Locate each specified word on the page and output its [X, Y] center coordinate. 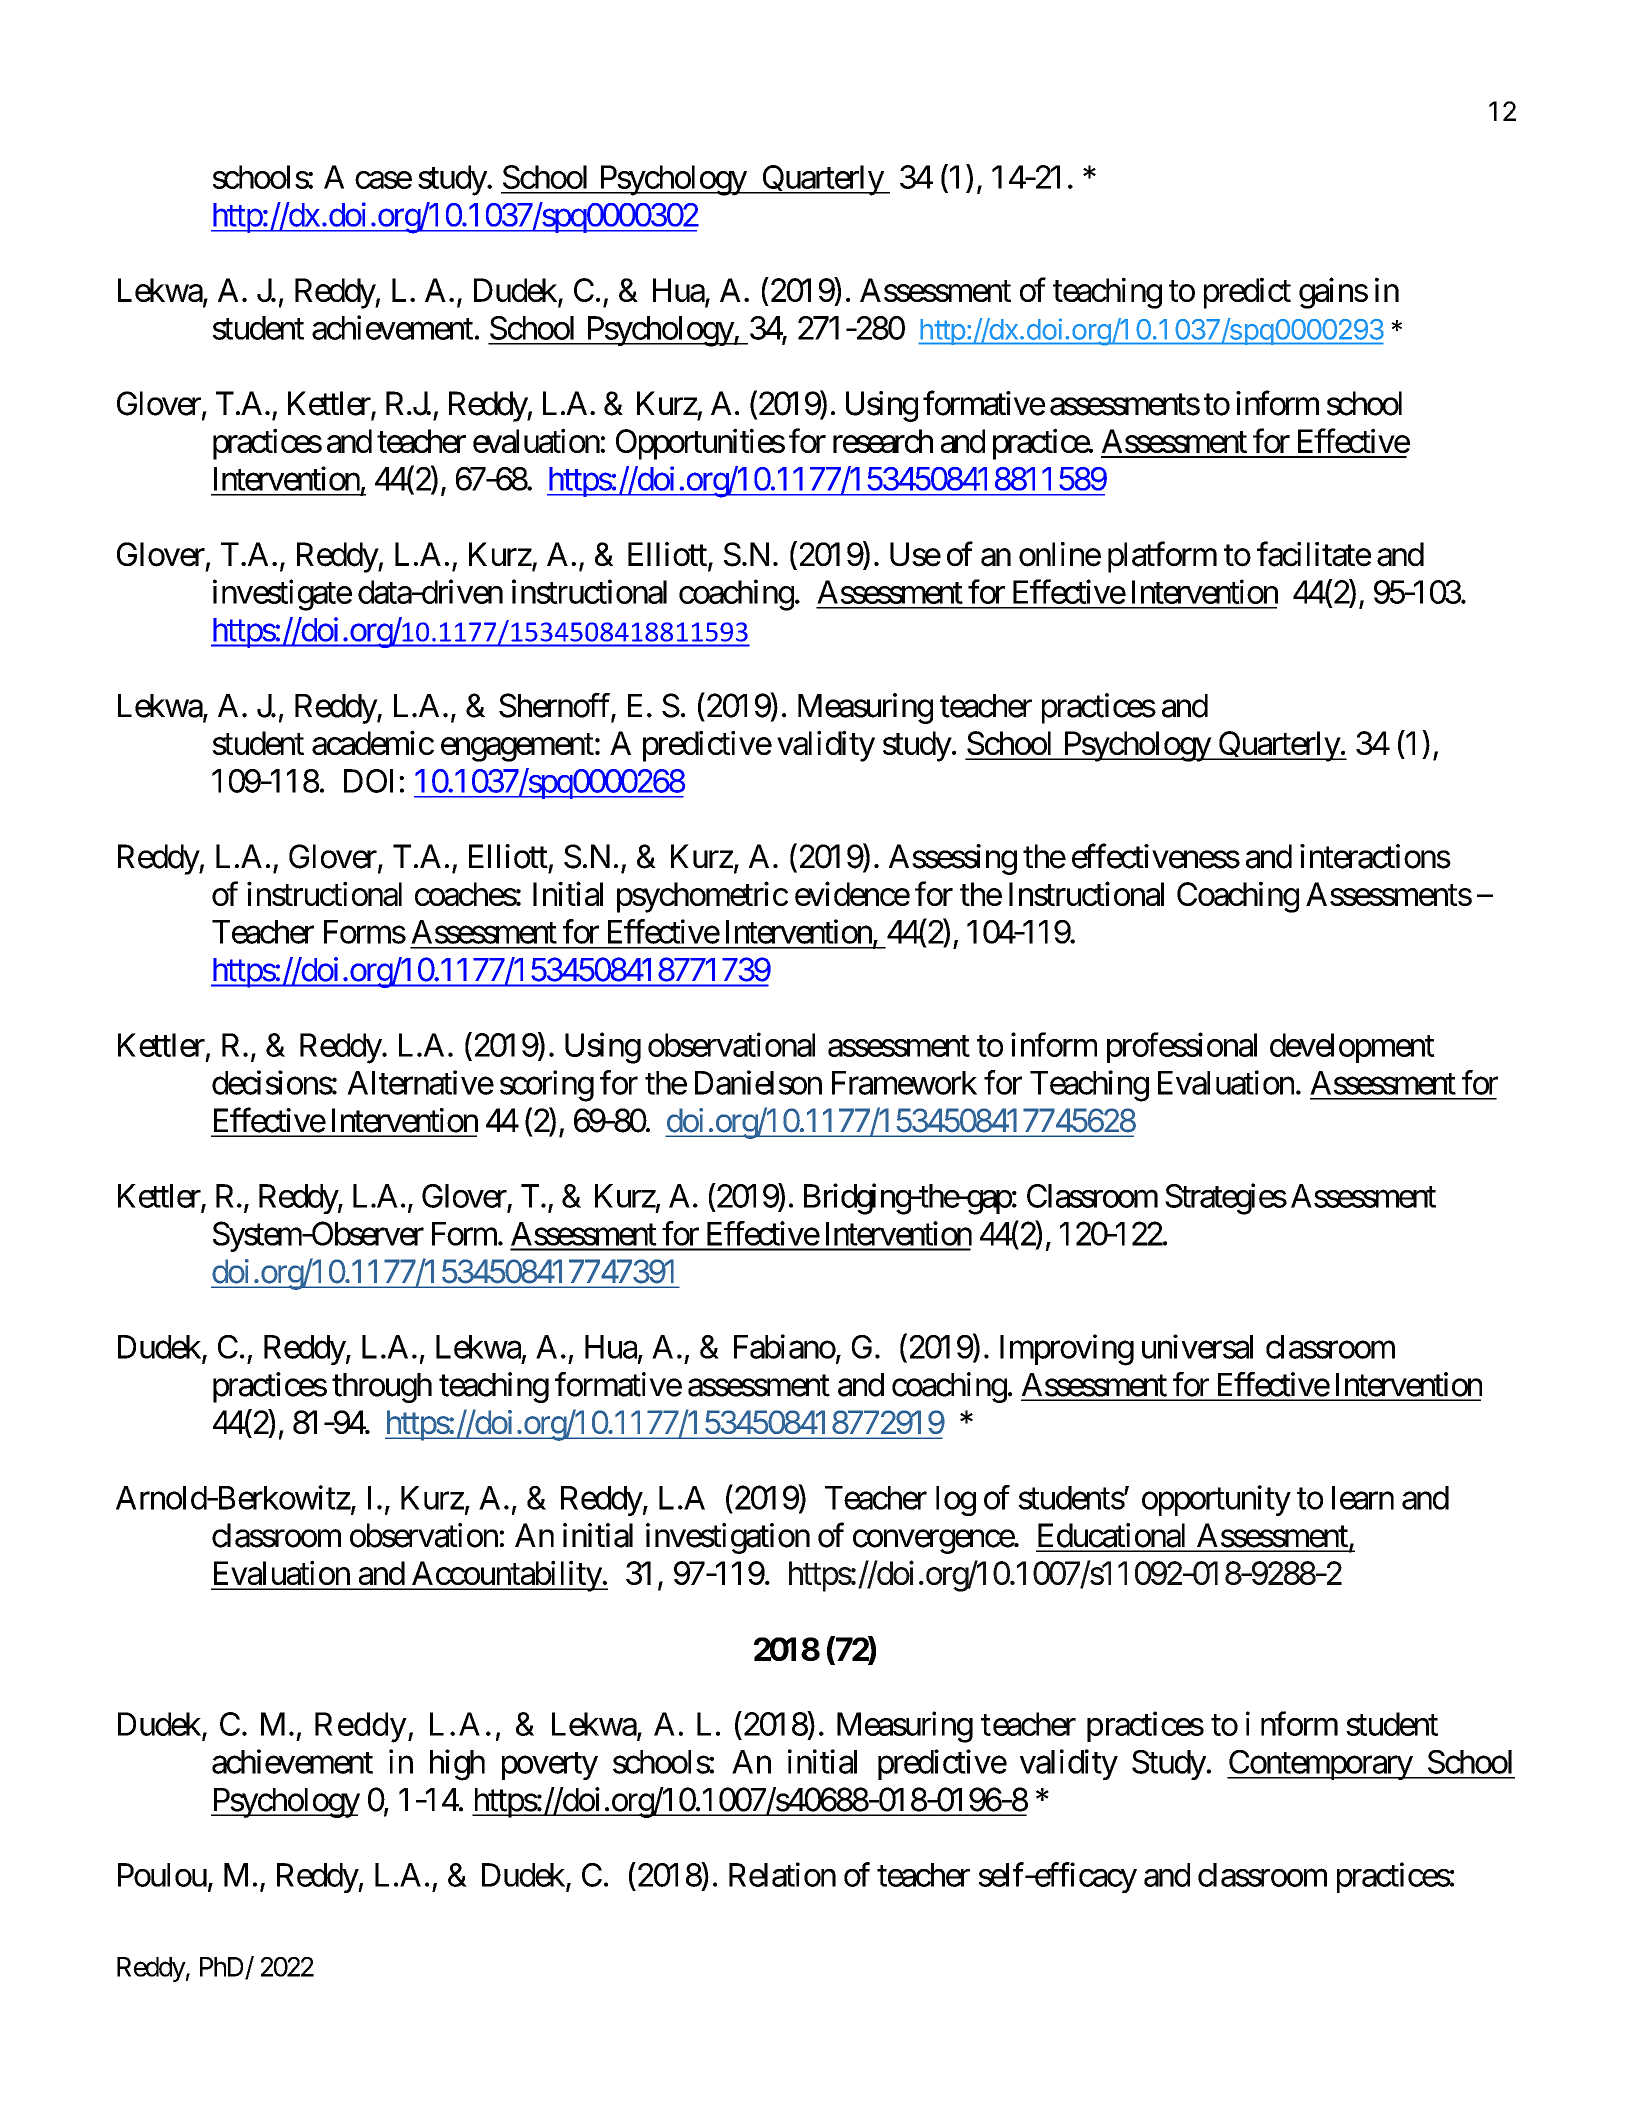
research [883, 441]
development [1352, 1048]
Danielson [758, 1082]
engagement [517, 748]
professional [1182, 1047]
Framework [904, 1083]
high [457, 1765]
